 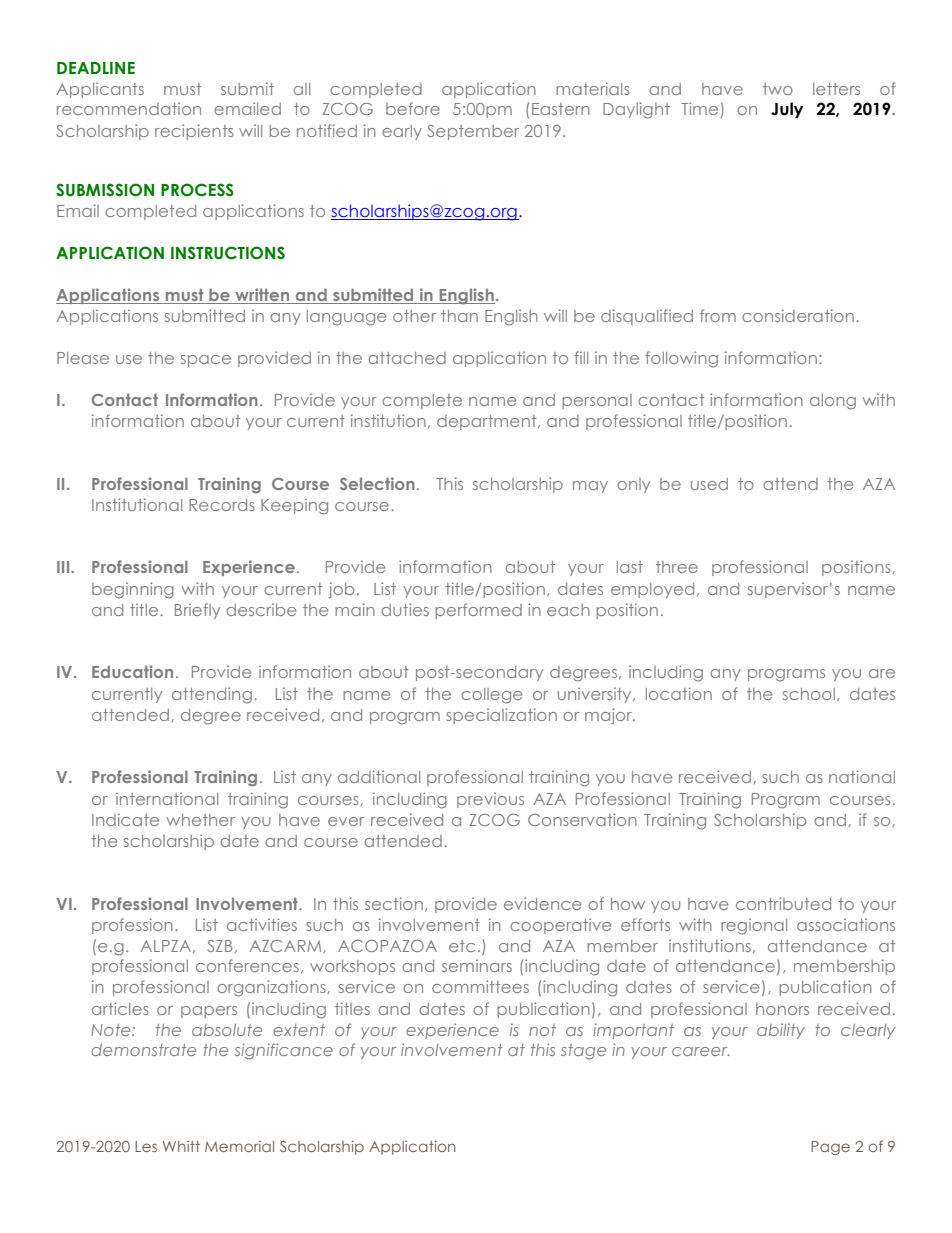 I want to click on college, so click(x=491, y=696).
